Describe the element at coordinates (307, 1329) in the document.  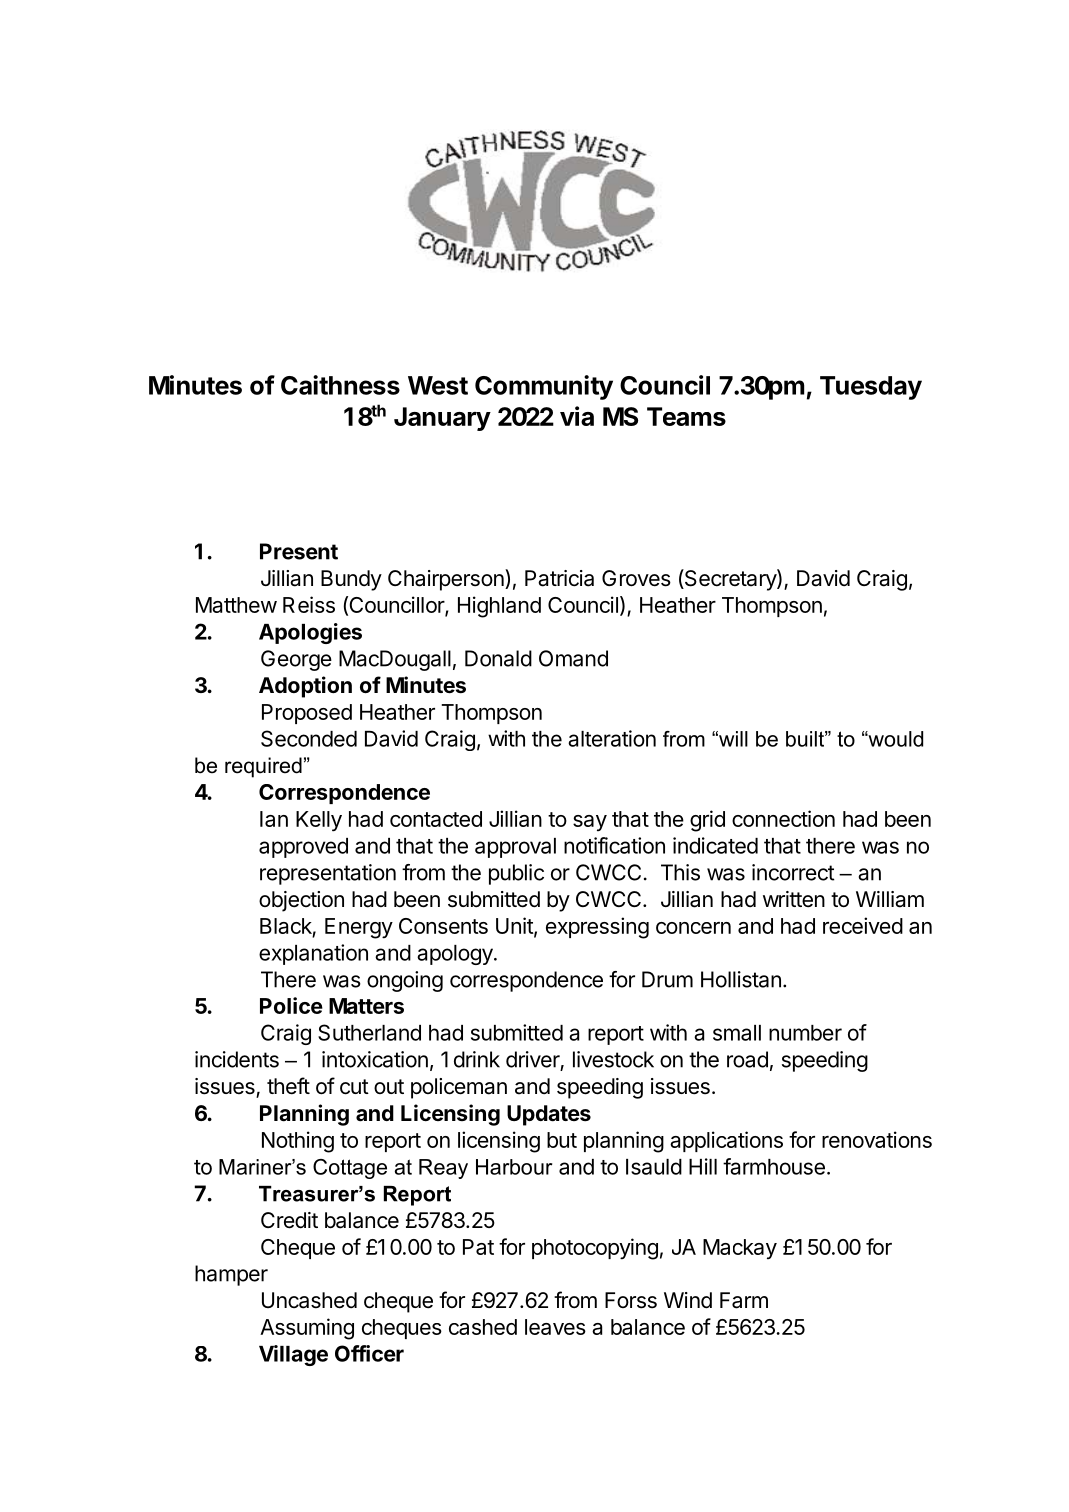
I see `Assuming` at that location.
